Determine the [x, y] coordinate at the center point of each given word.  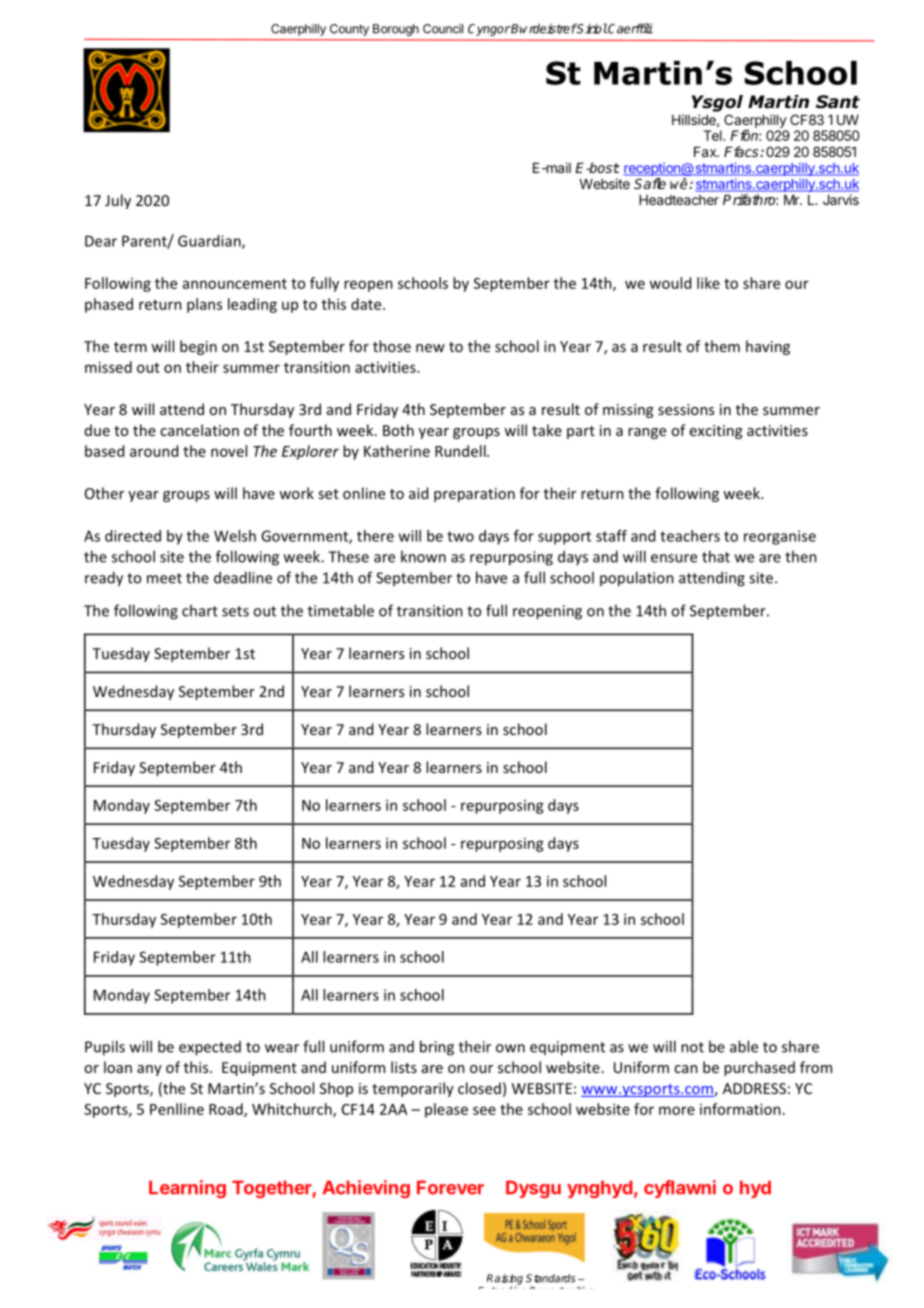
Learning [187, 1189]
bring [437, 1048]
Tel [713, 135]
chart [200, 610]
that [716, 556]
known [423, 556]
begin [198, 347]
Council [443, 29]
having [768, 347]
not [692, 1047]
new [430, 348]
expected [210, 1048]
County [349, 30]
